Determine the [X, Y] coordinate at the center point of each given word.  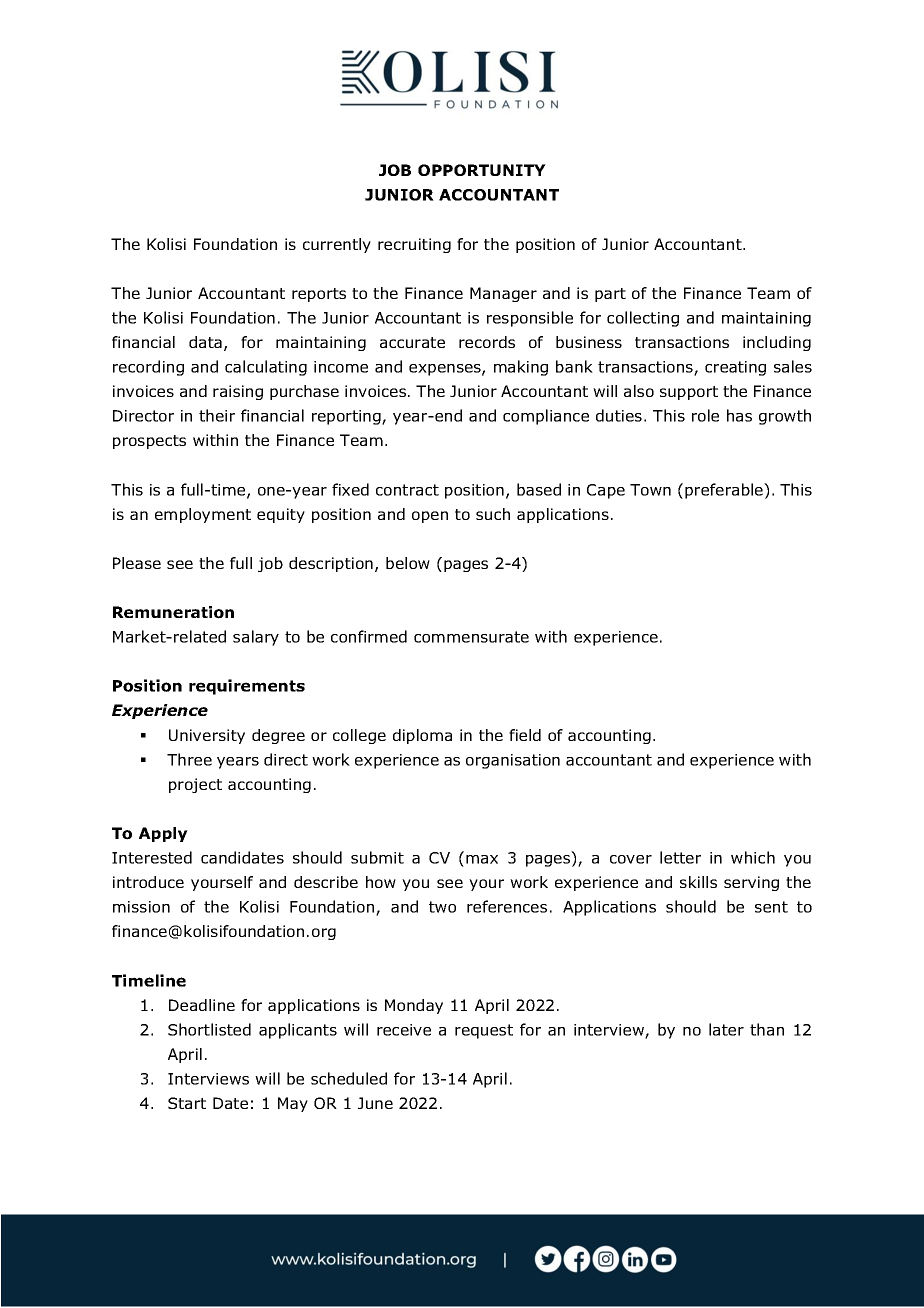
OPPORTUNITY [482, 170]
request [484, 1031]
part [610, 295]
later [726, 1029]
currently [337, 245]
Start [187, 1103]
